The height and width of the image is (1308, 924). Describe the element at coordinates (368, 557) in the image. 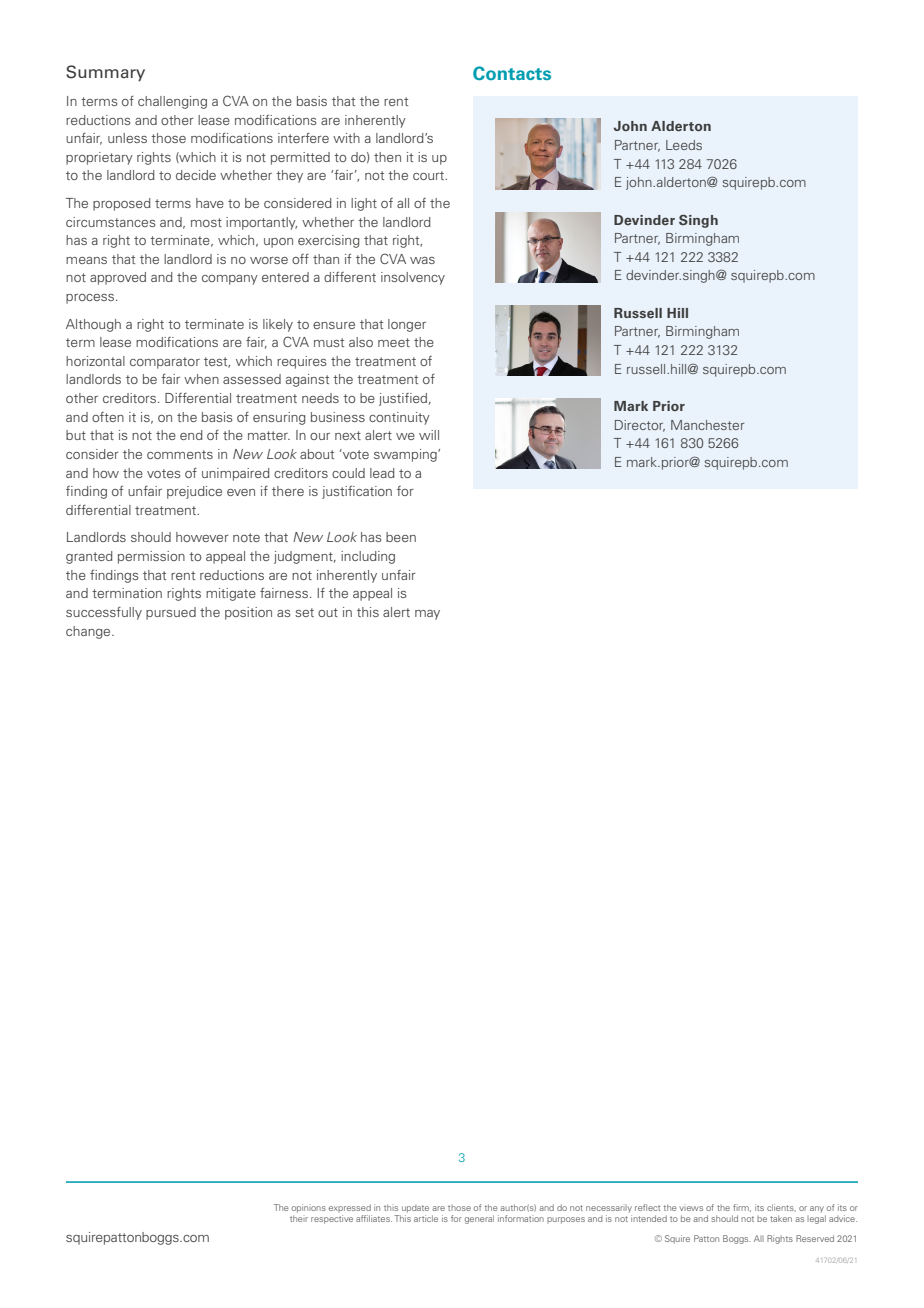

I see `including` at that location.
